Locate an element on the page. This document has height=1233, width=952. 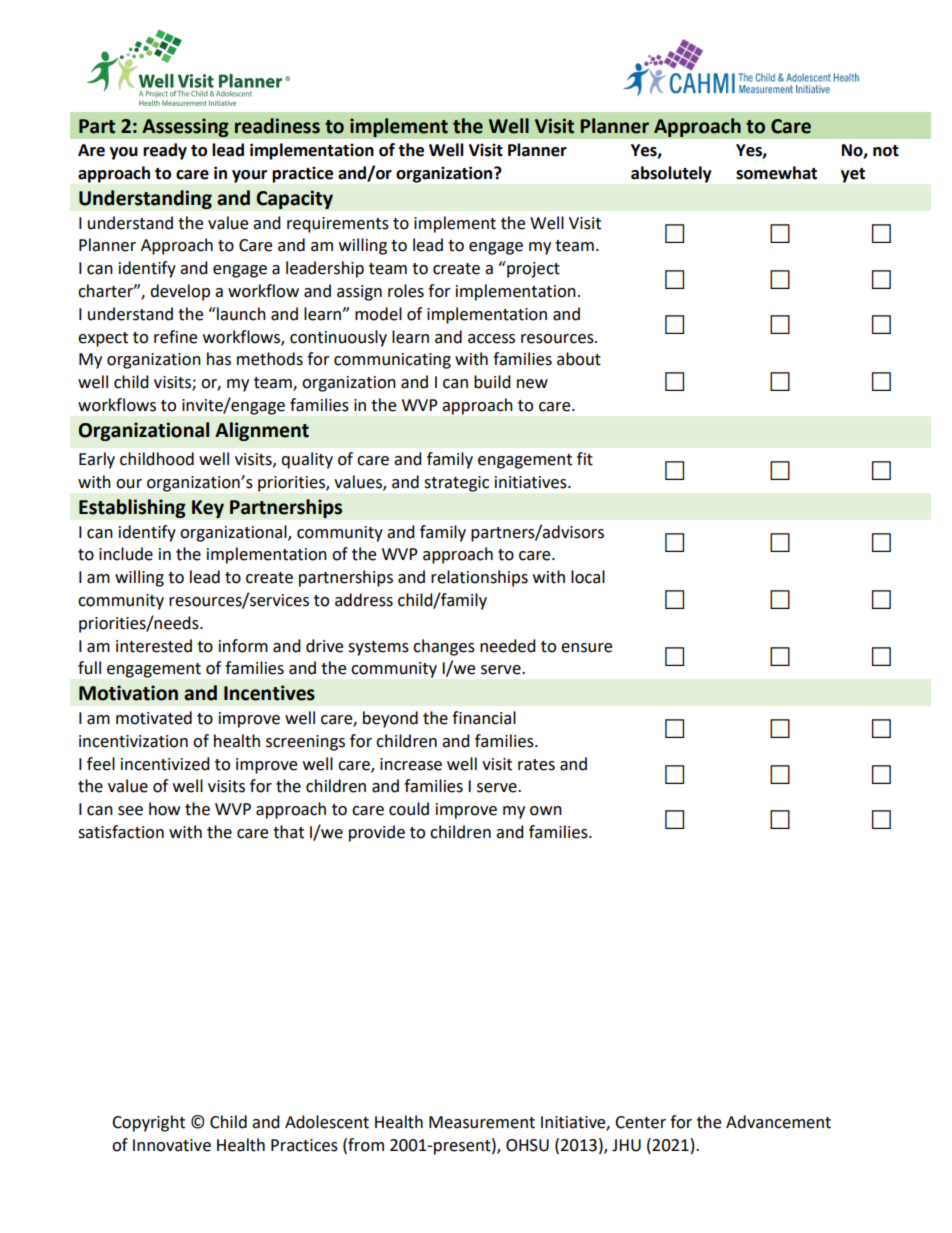
Copyright is located at coordinates (148, 1123).
